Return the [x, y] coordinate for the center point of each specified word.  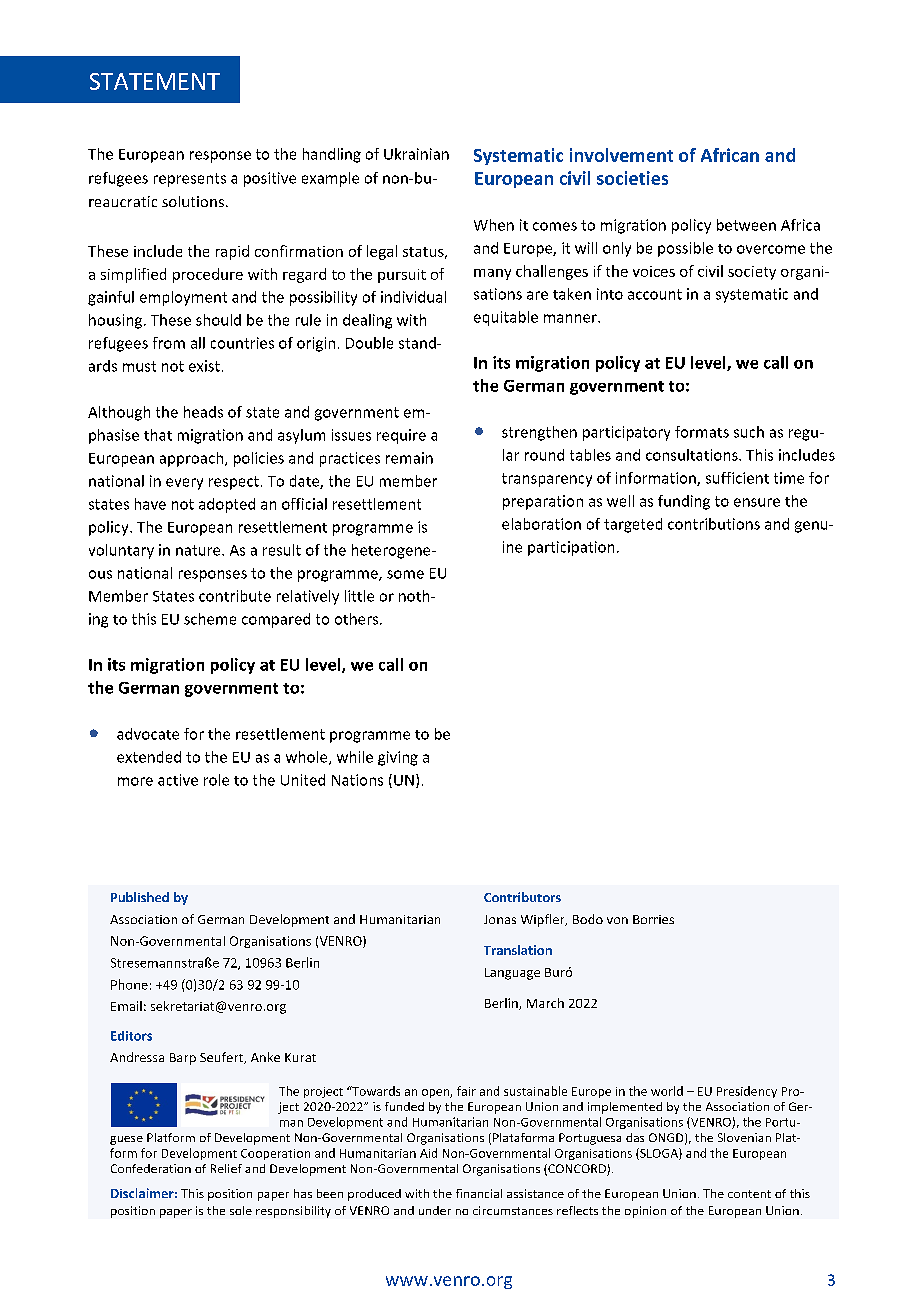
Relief [226, 1168]
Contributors [522, 897]
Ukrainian [416, 154]
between [746, 225]
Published [140, 897]
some [405, 574]
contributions [714, 524]
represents [190, 180]
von [617, 920]
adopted [227, 505]
